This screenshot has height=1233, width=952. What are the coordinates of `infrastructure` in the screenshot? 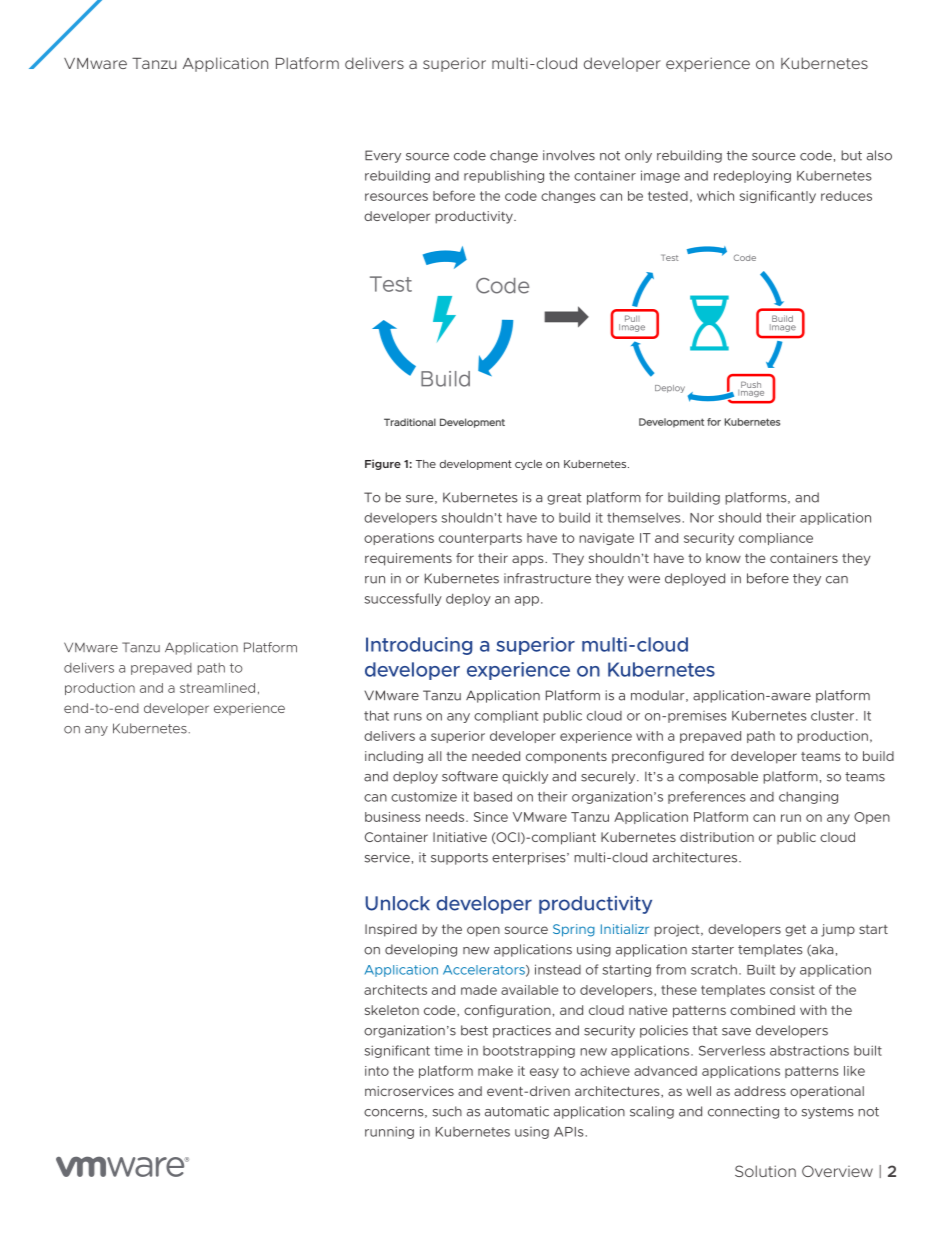 It's located at (547, 578).
